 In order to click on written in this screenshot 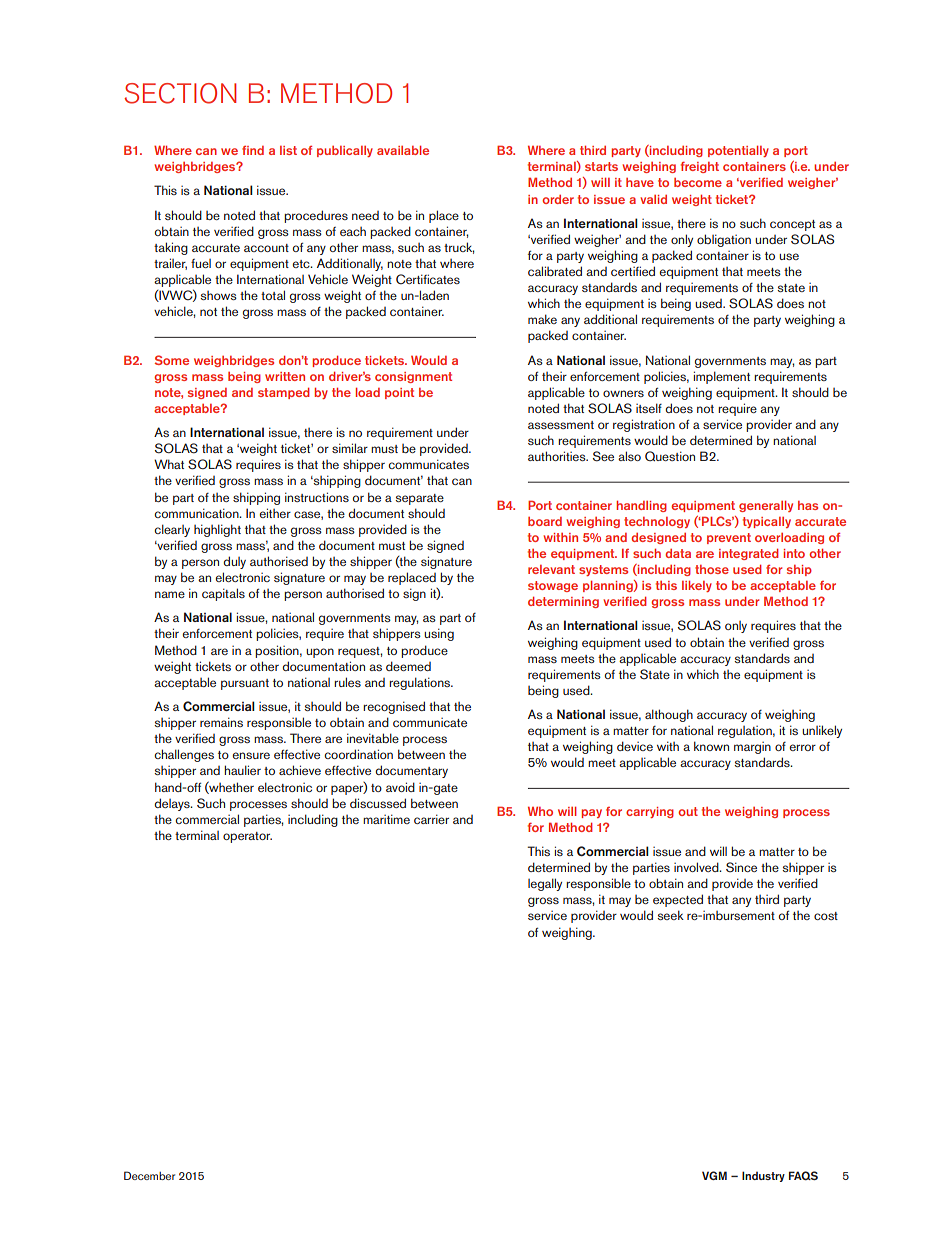, I will do `click(285, 376)`.
